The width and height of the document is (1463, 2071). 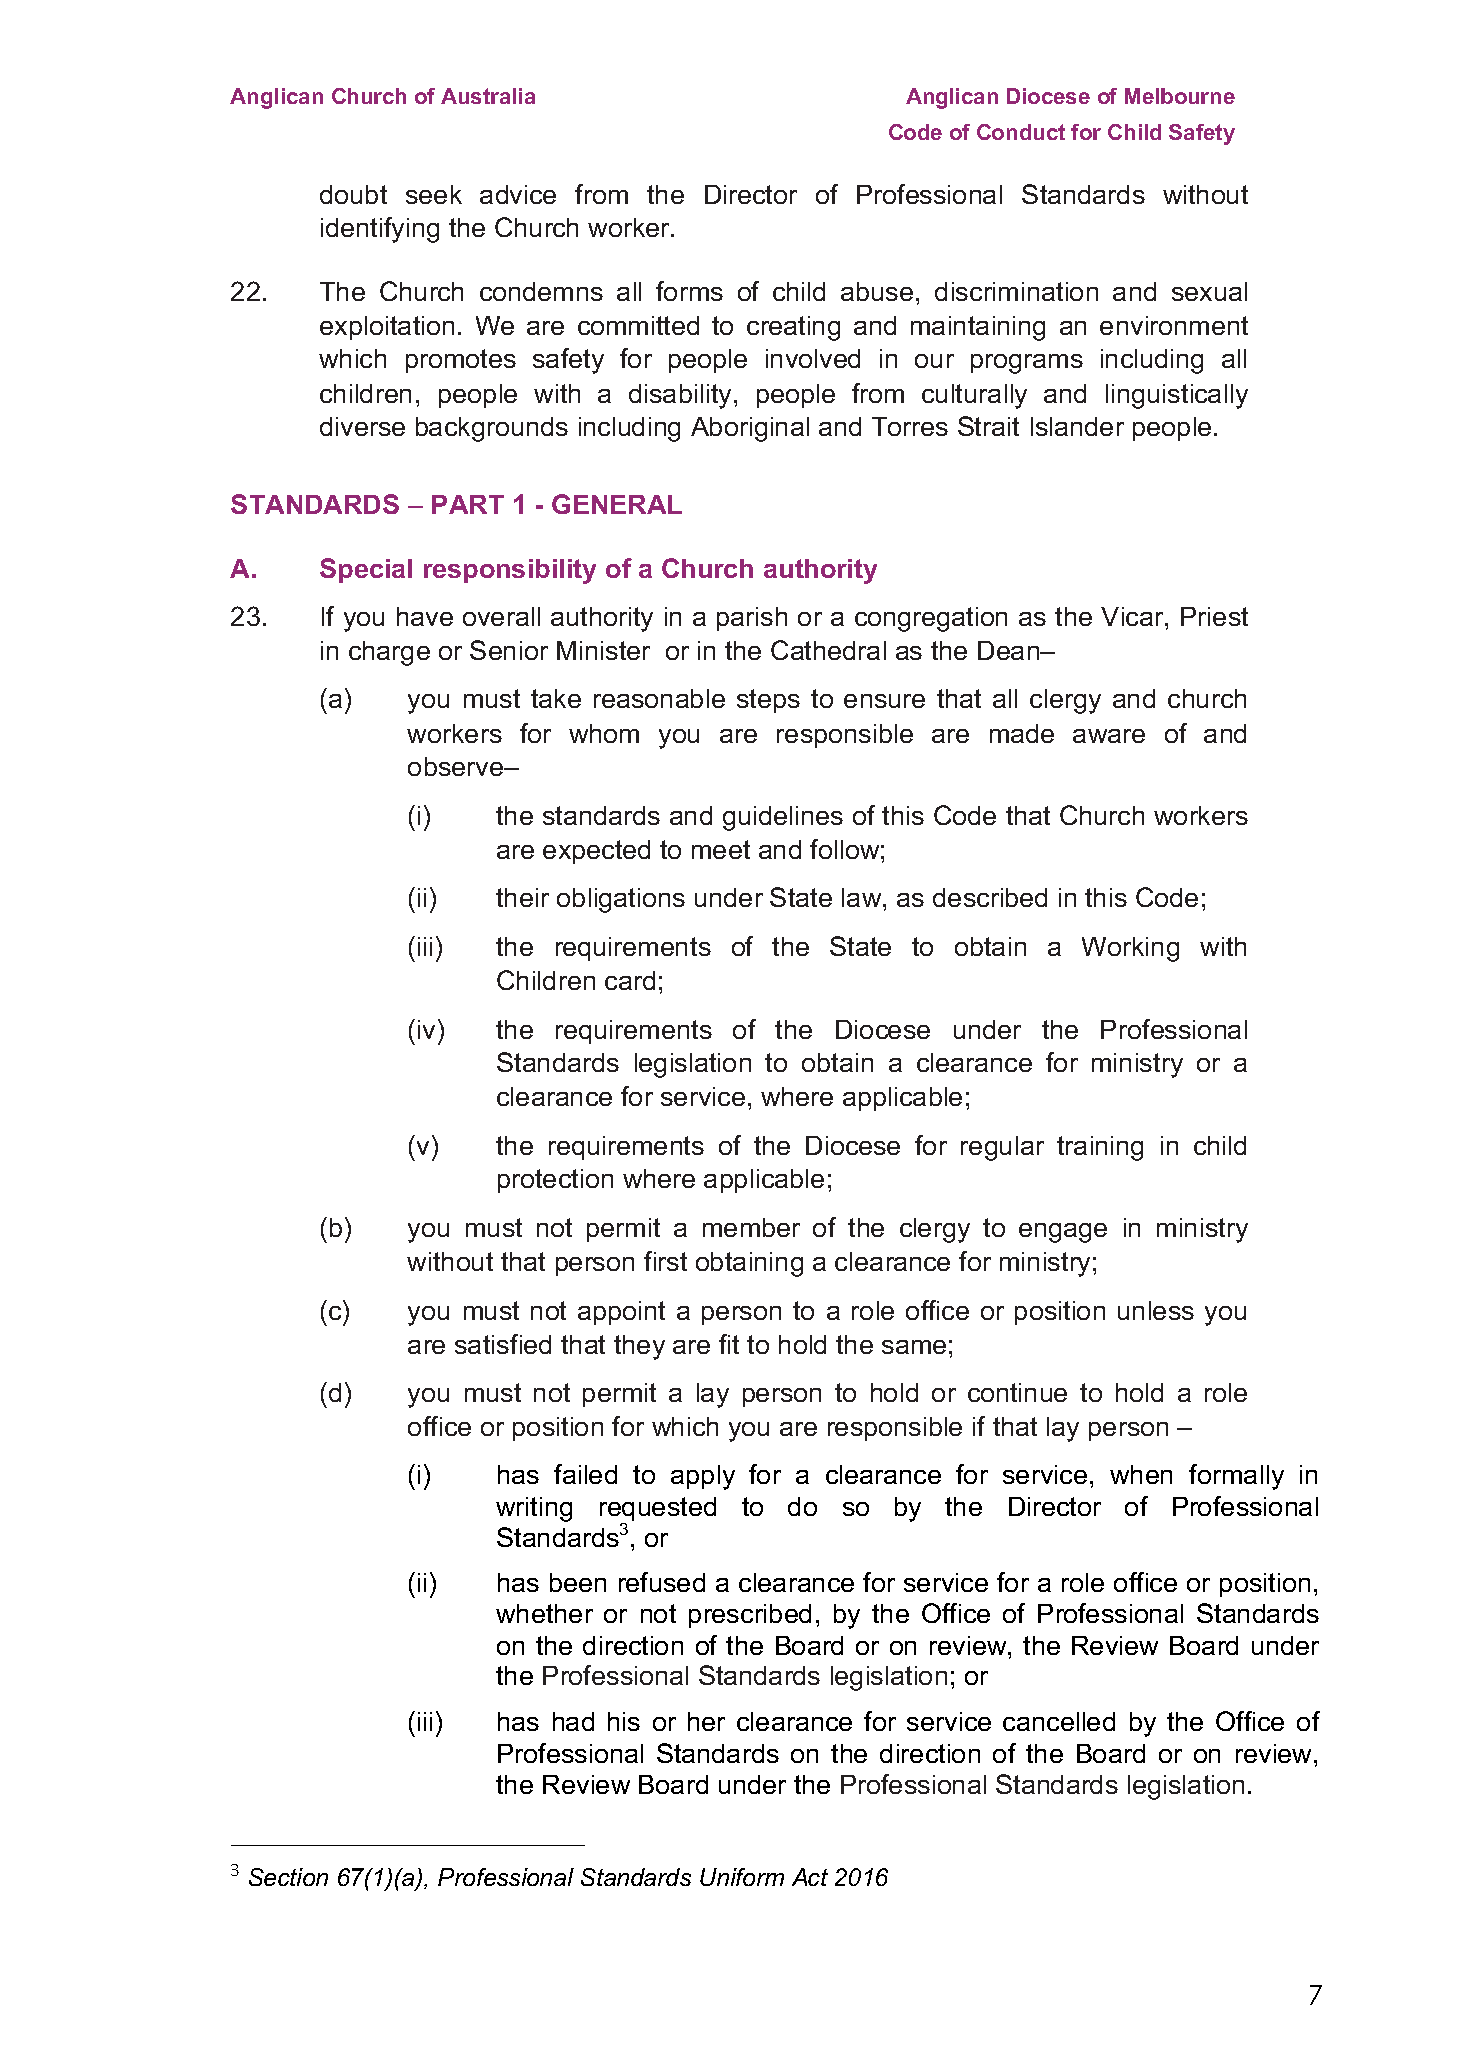 I want to click on training, so click(x=1100, y=1148).
